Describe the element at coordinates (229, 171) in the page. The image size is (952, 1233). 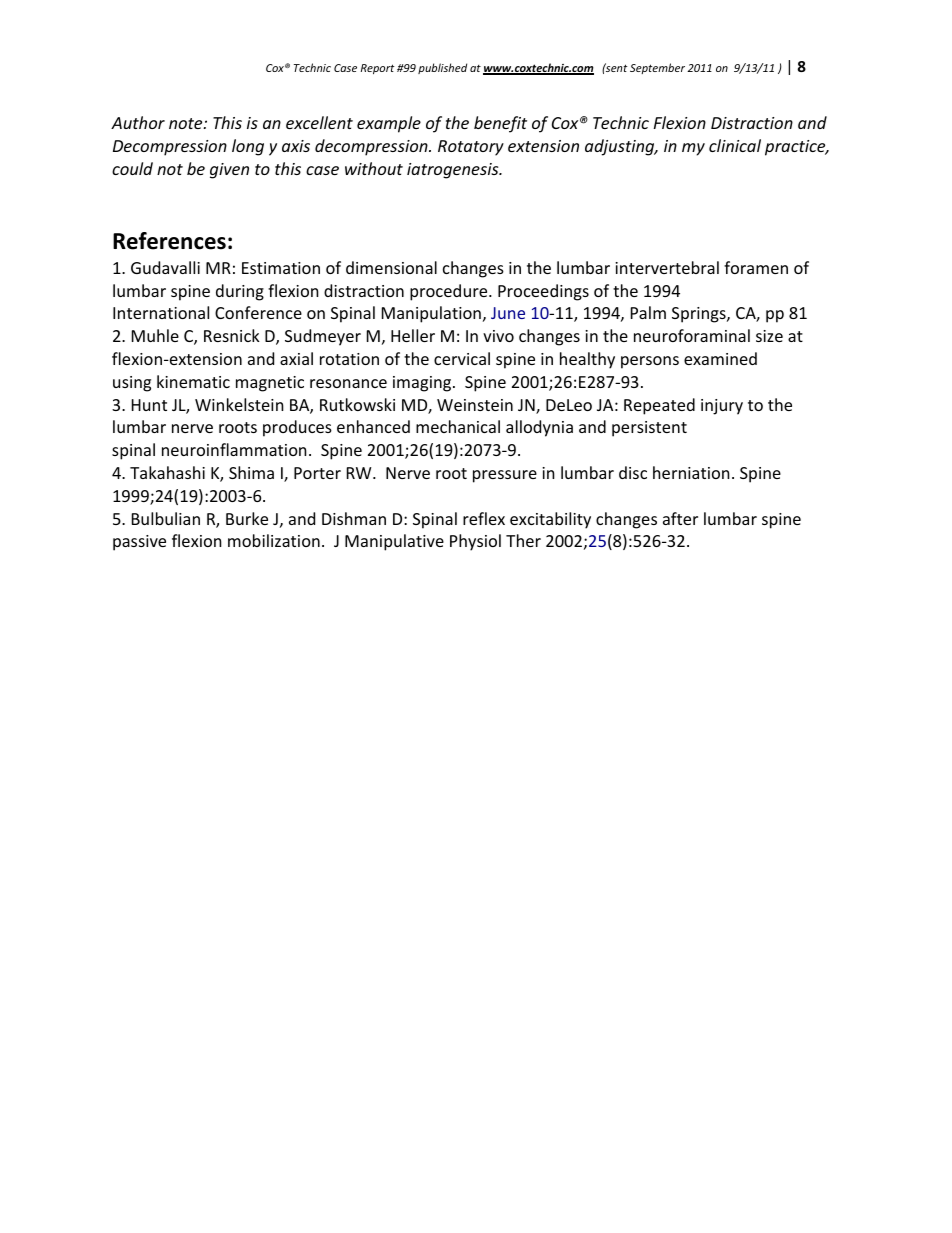
I see `given` at that location.
